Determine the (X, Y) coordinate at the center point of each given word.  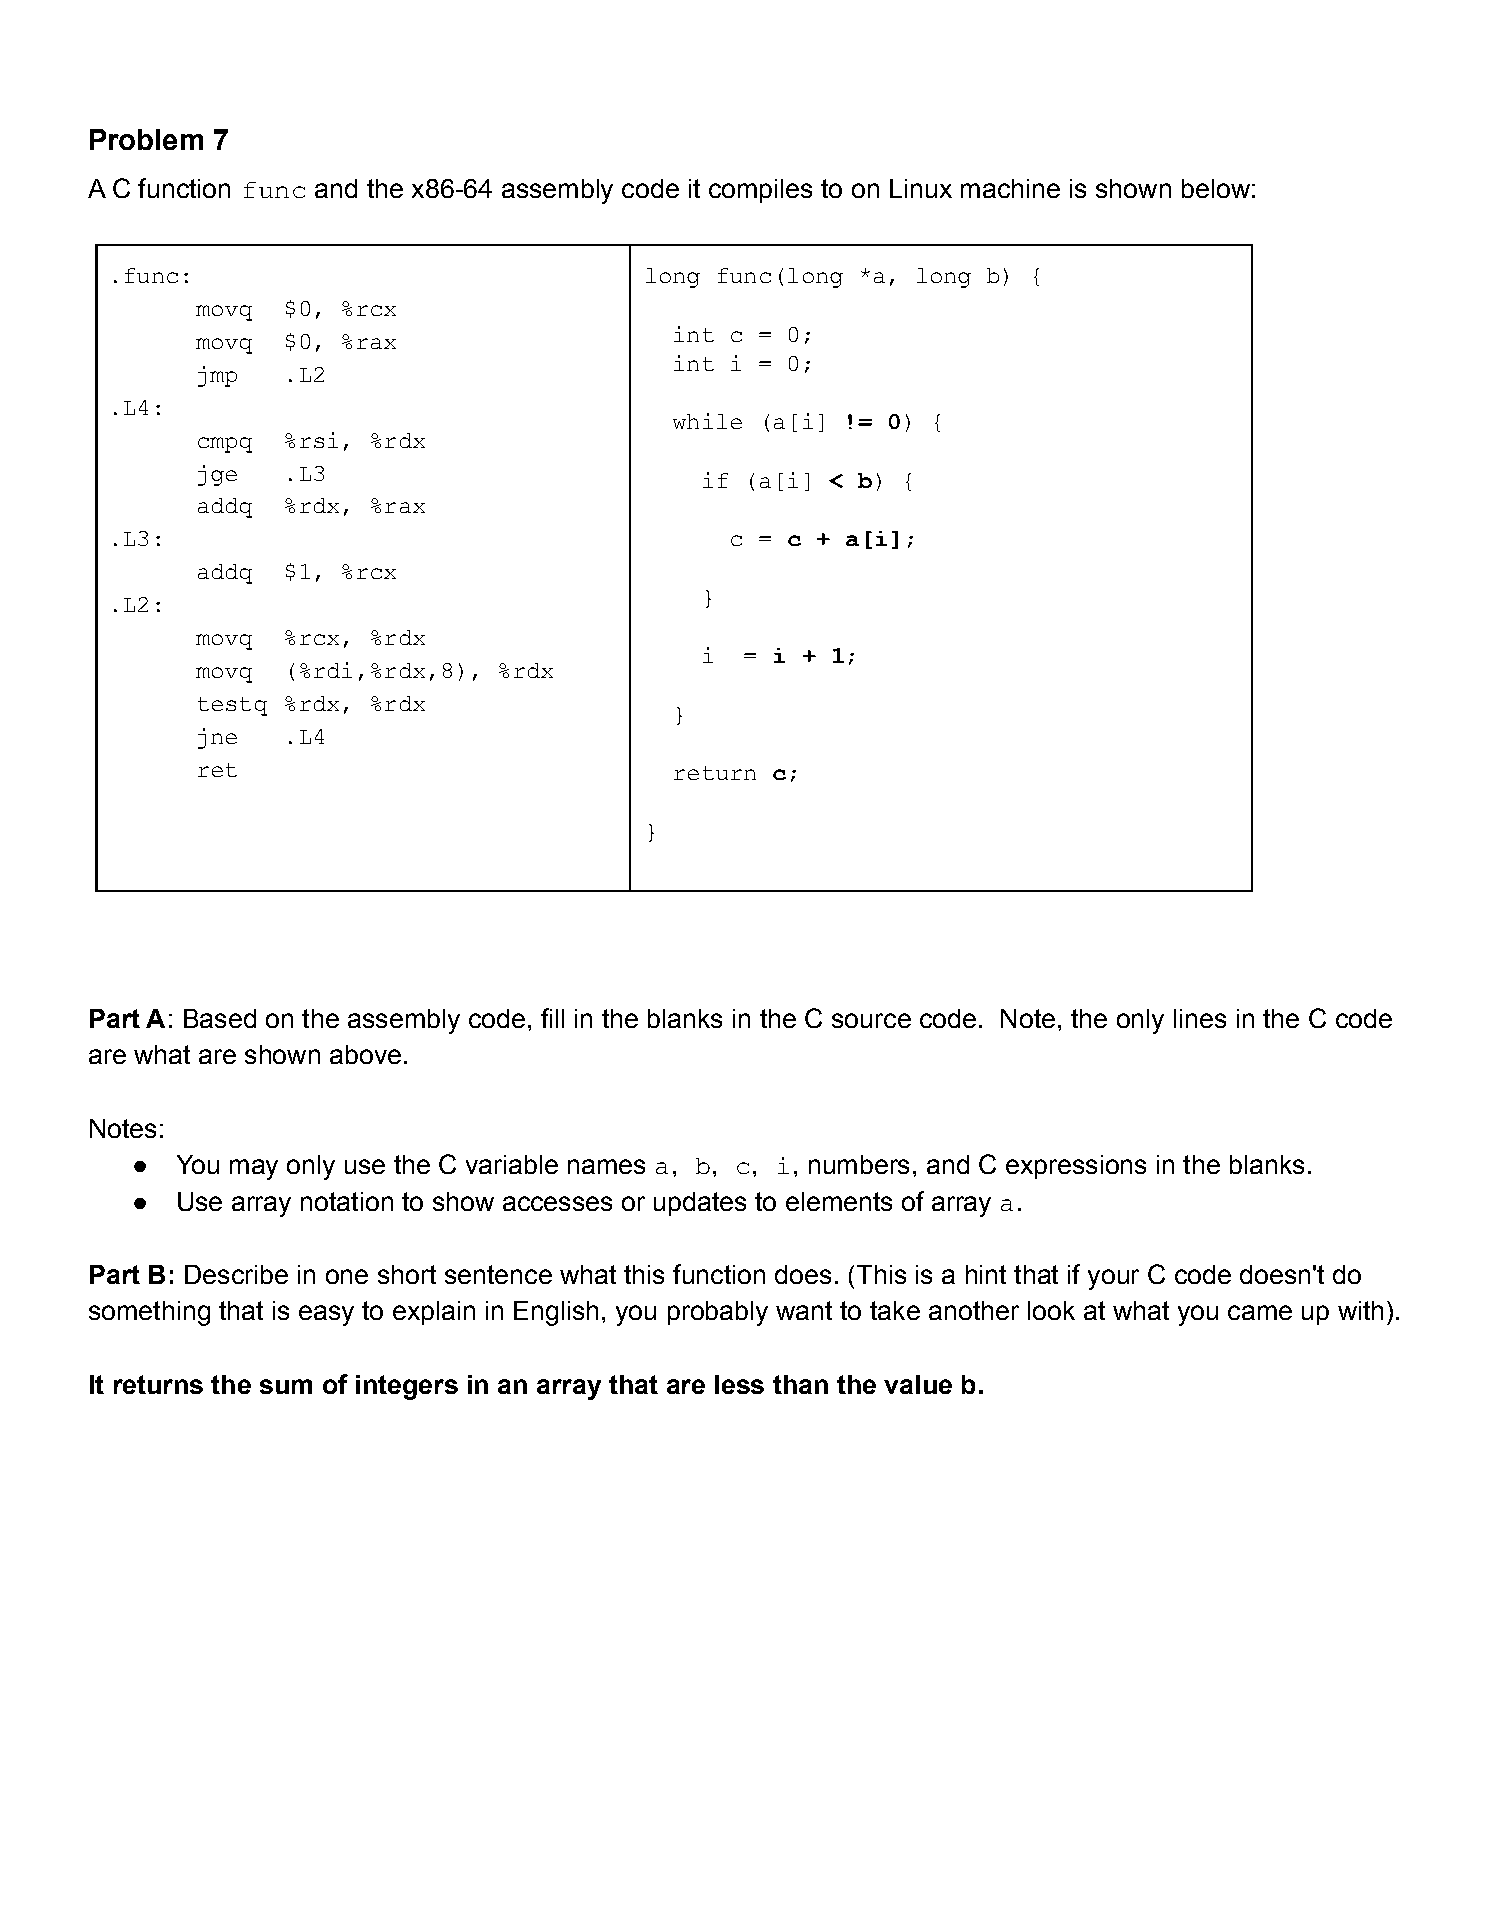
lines (1200, 1018)
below (1216, 188)
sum (286, 1386)
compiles (760, 191)
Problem (146, 139)
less (739, 1384)
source (871, 1020)
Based (220, 1018)
